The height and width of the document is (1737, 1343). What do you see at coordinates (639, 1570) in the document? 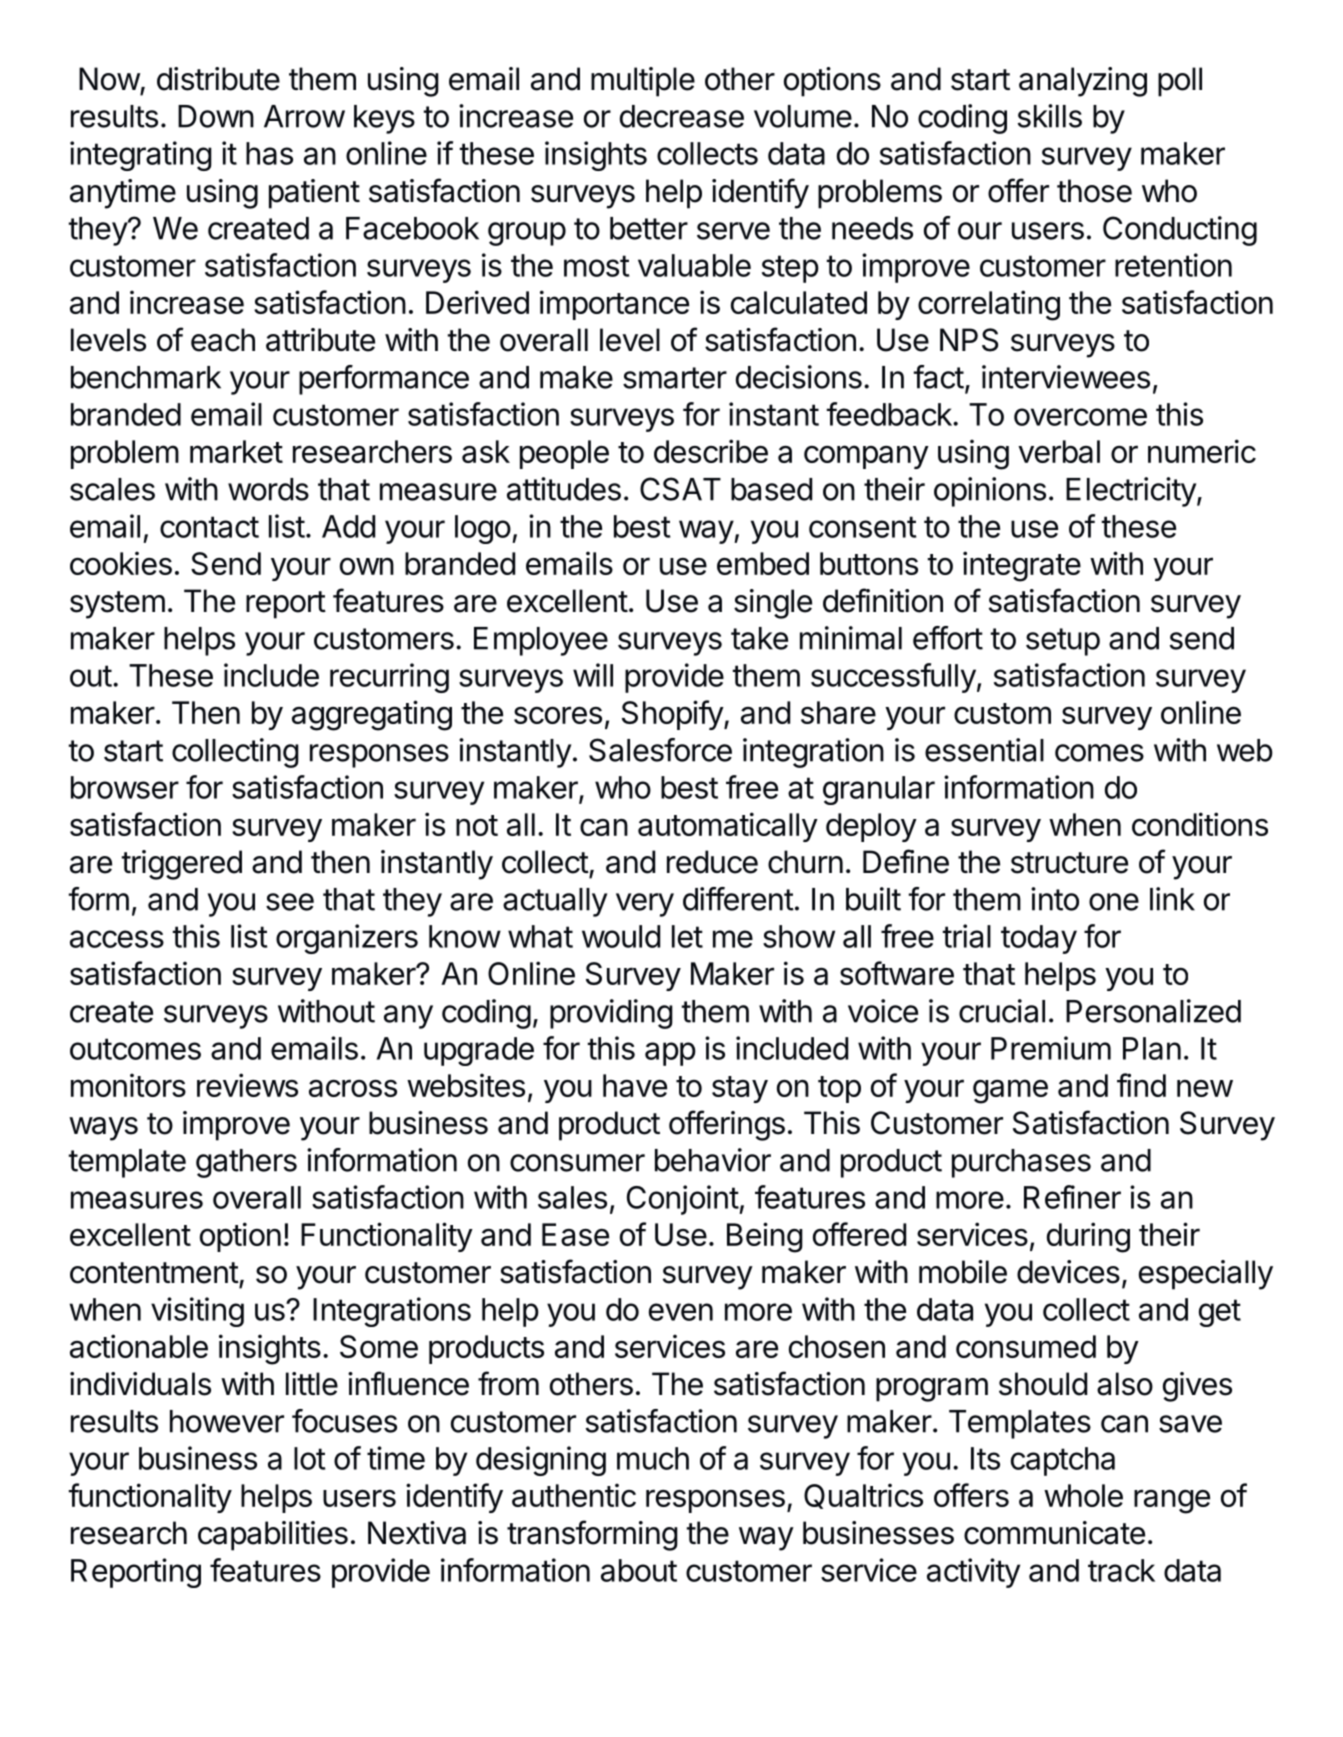
I see `about` at bounding box center [639, 1570].
